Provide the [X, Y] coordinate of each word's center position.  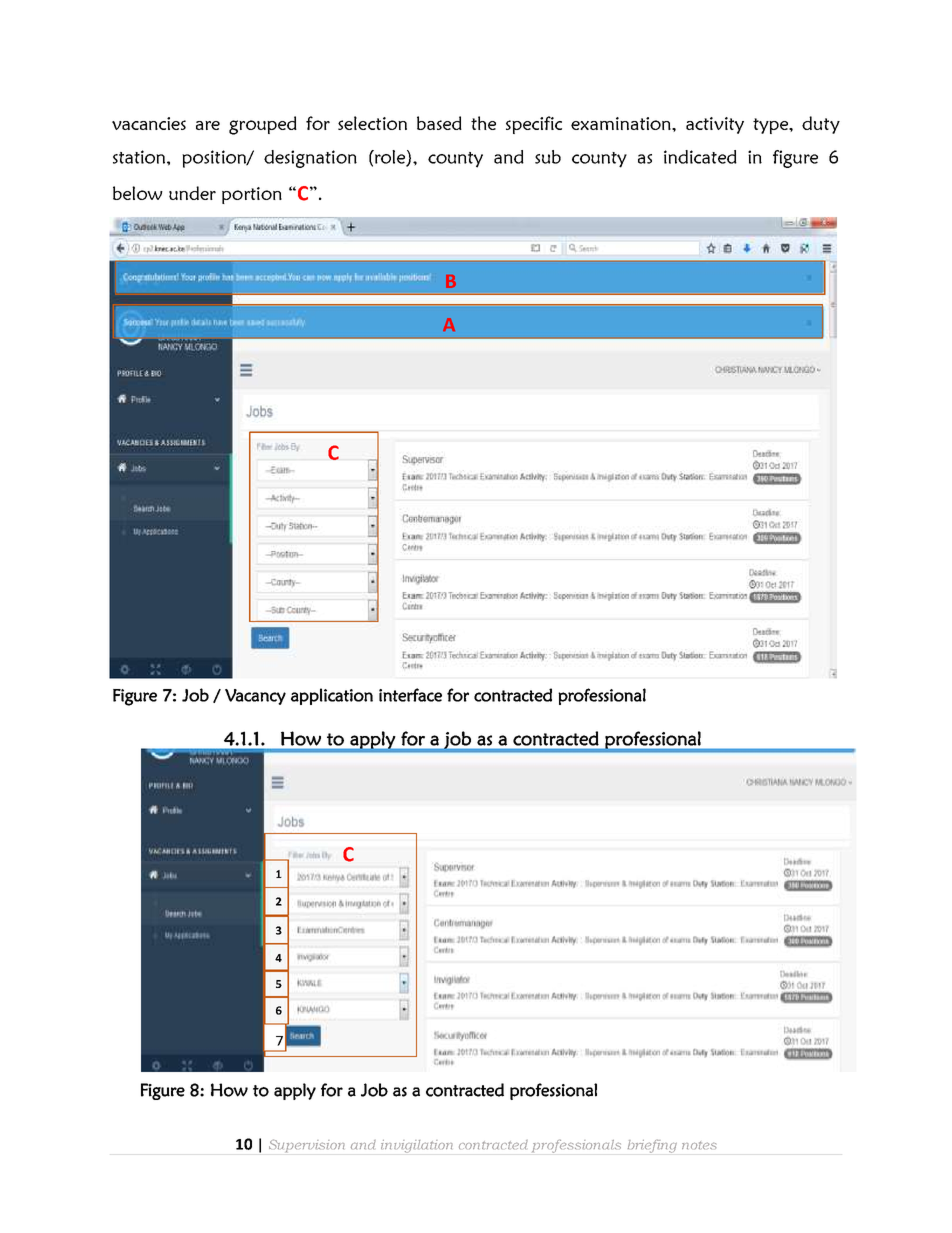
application [332, 696]
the [483, 123]
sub [548, 157]
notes [699, 1145]
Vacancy [255, 697]
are [208, 125]
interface [410, 695]
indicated [700, 157]
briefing [652, 1146]
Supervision [307, 1145]
